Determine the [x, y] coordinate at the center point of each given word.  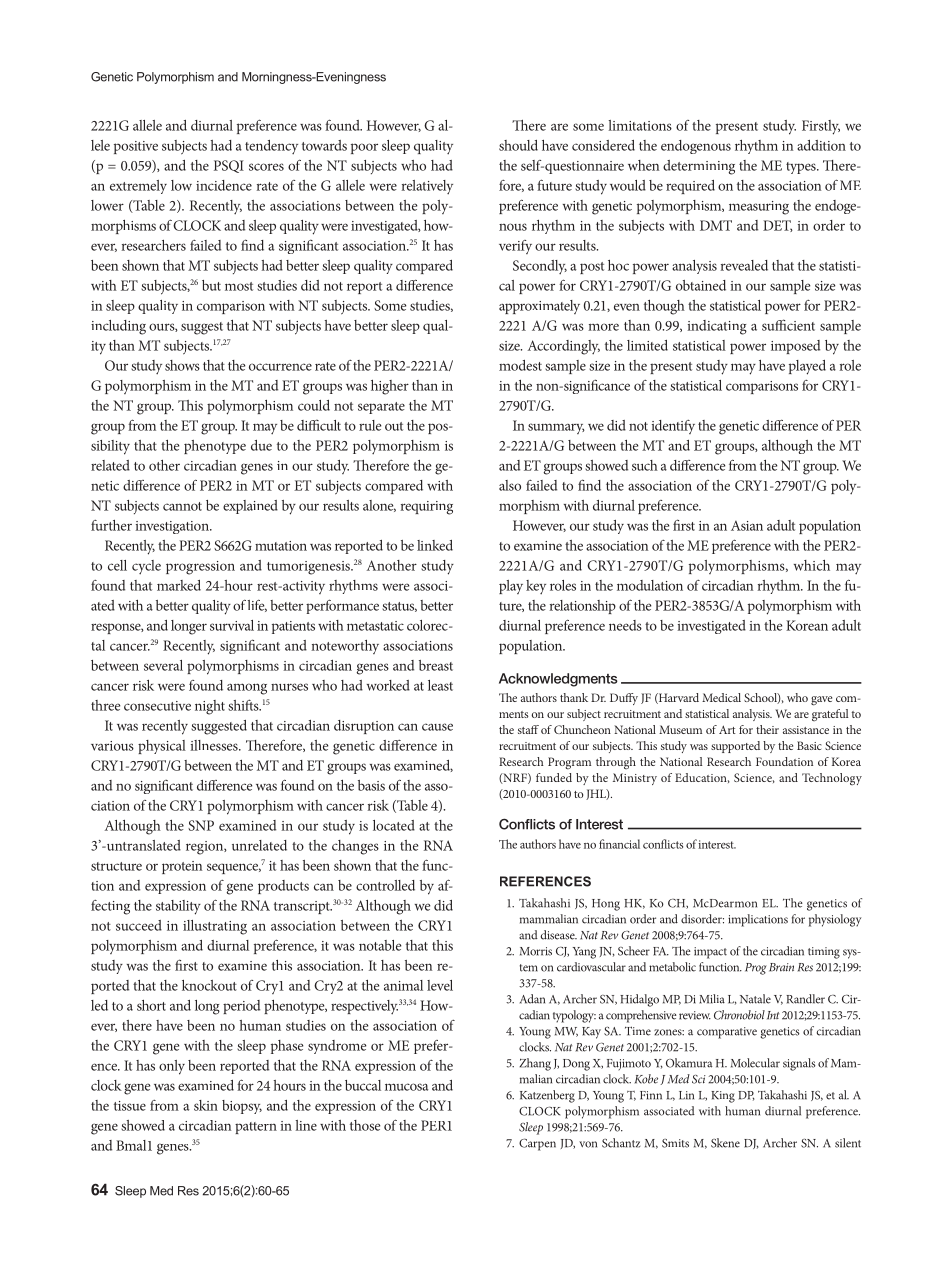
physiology [835, 920]
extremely [138, 187]
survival [232, 625]
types [802, 168]
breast [436, 665]
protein [182, 867]
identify [673, 427]
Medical [721, 697]
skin [206, 1105]
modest [520, 365]
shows [182, 365]
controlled [385, 885]
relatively [427, 187]
